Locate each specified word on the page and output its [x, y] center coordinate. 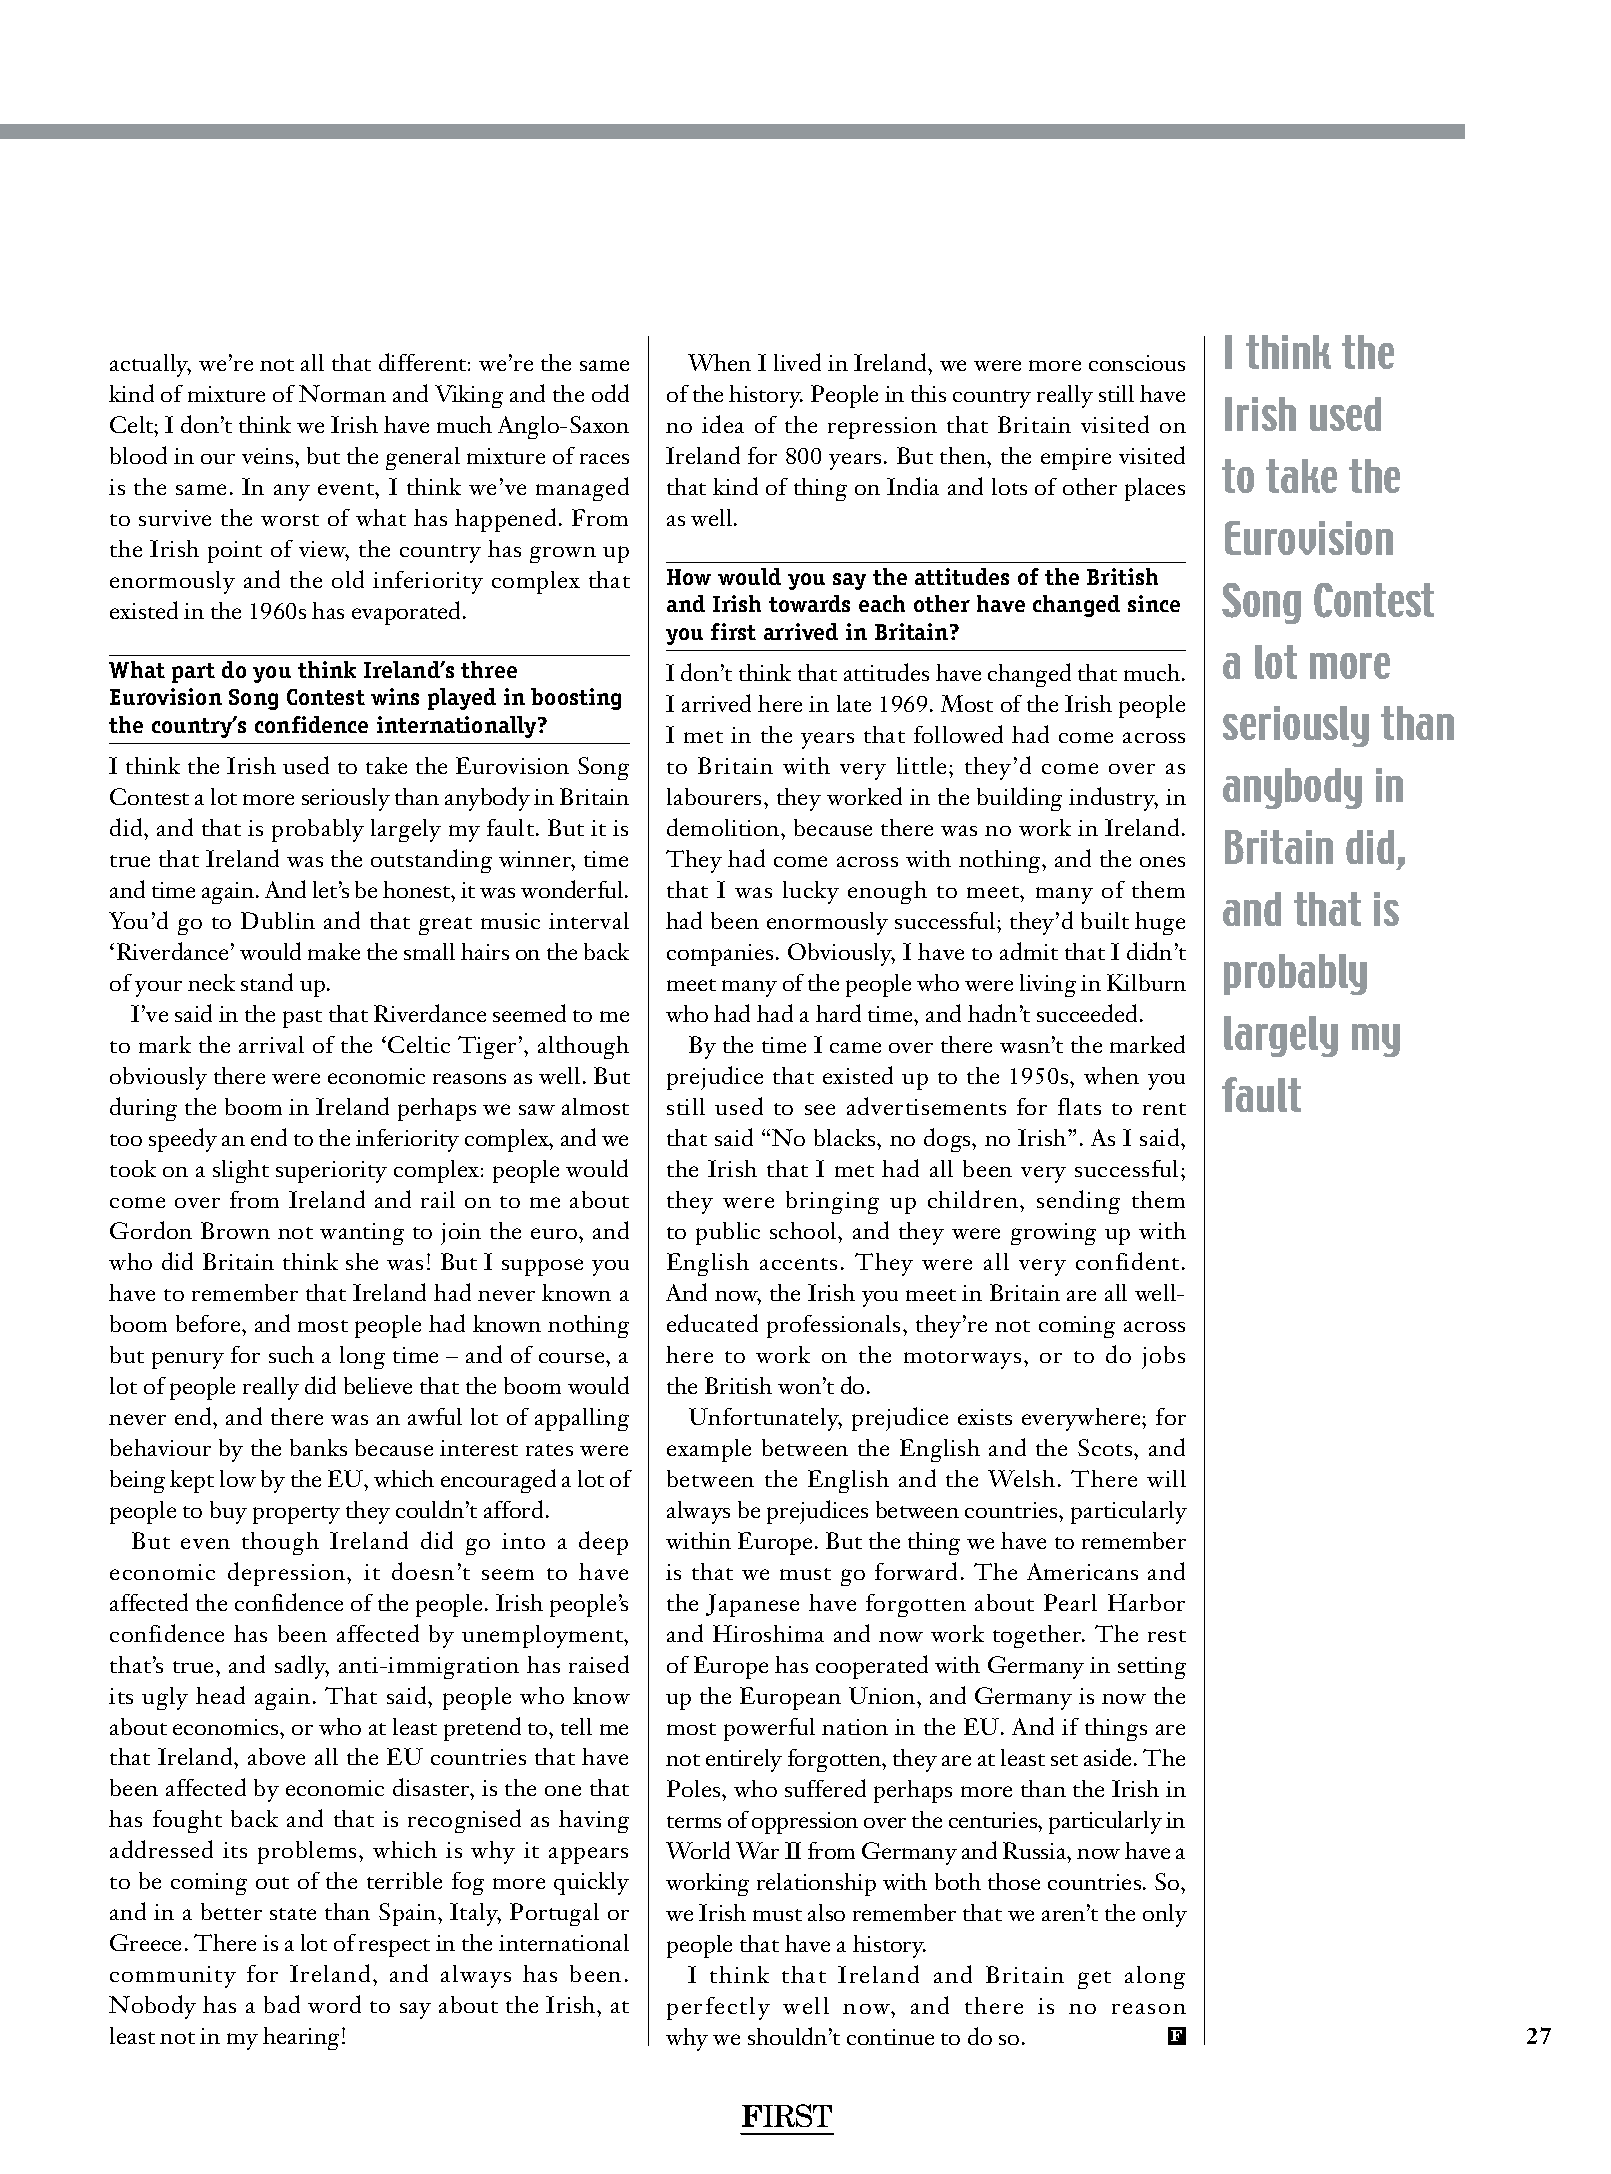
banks [318, 1447]
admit [1029, 951]
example [709, 1450]
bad [282, 2004]
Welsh [1021, 1478]
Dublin [278, 920]
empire [1076, 459]
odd [610, 393]
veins [267, 456]
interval [589, 920]
